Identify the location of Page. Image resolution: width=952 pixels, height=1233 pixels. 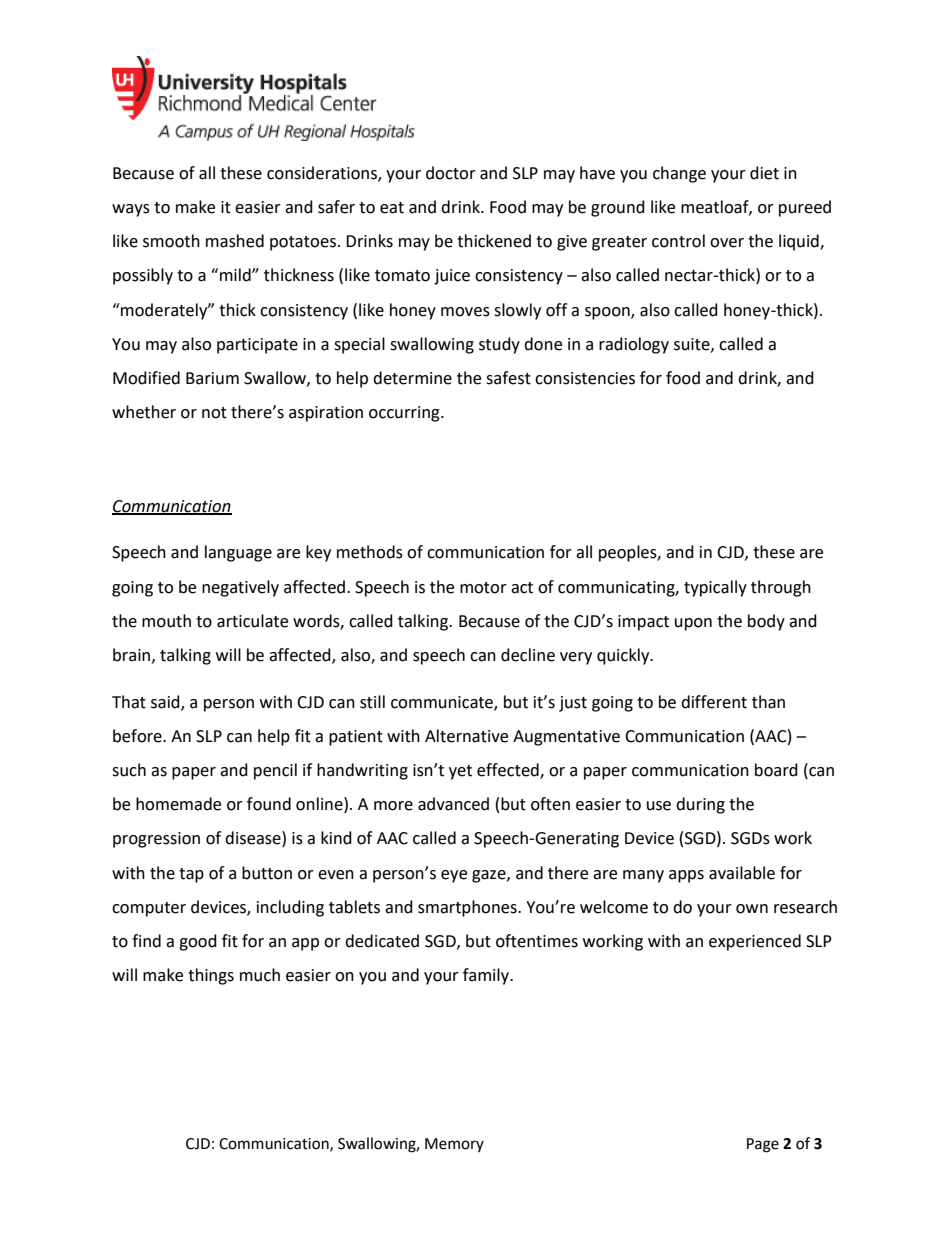
(763, 1145).
